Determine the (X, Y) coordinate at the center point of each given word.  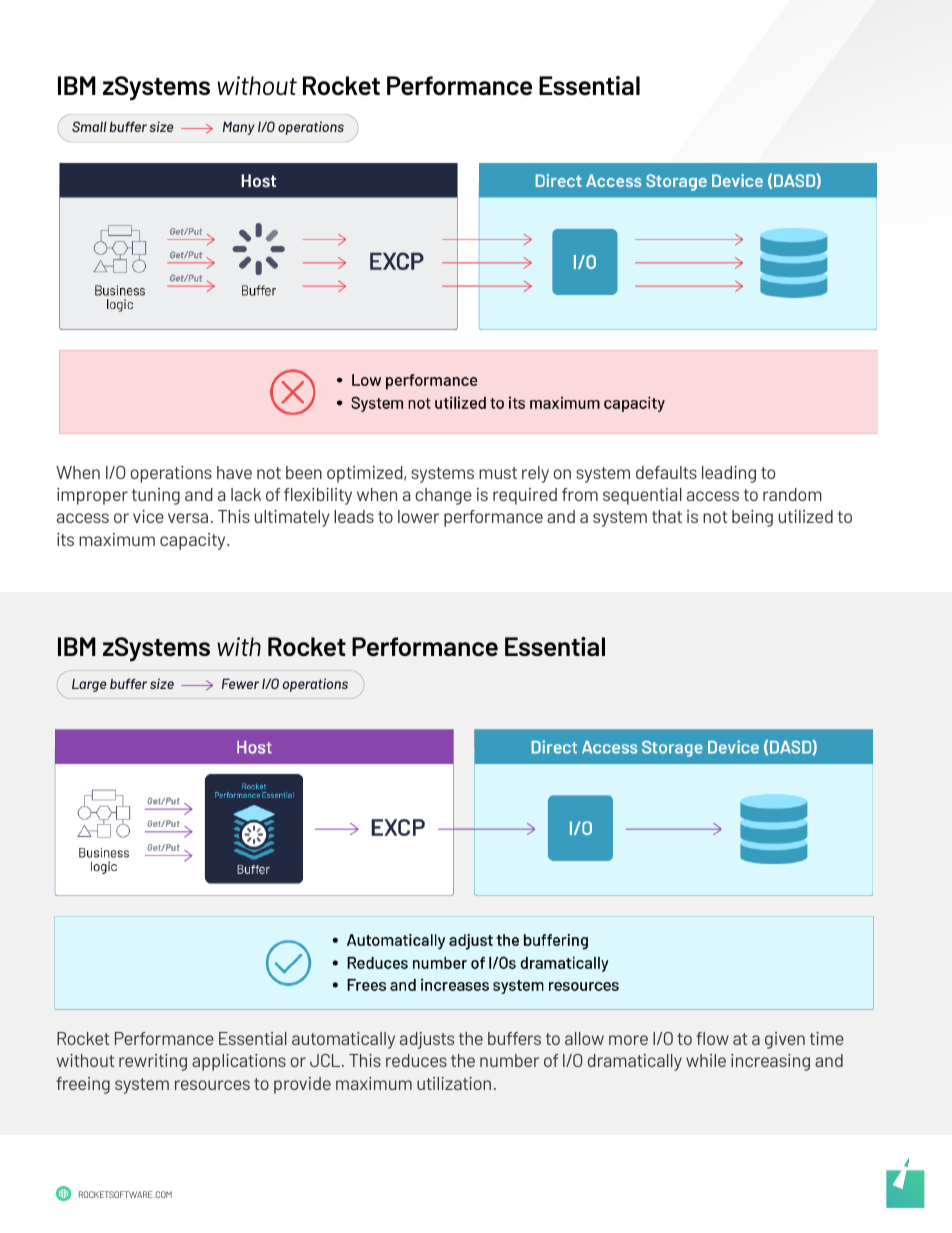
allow (584, 1038)
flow (712, 1038)
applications (239, 1062)
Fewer (240, 683)
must (498, 473)
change (443, 496)
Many (239, 128)
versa (188, 518)
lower (418, 516)
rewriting (153, 1062)
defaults (666, 472)
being (752, 518)
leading (729, 474)
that (667, 516)
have (234, 472)
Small (89, 126)
